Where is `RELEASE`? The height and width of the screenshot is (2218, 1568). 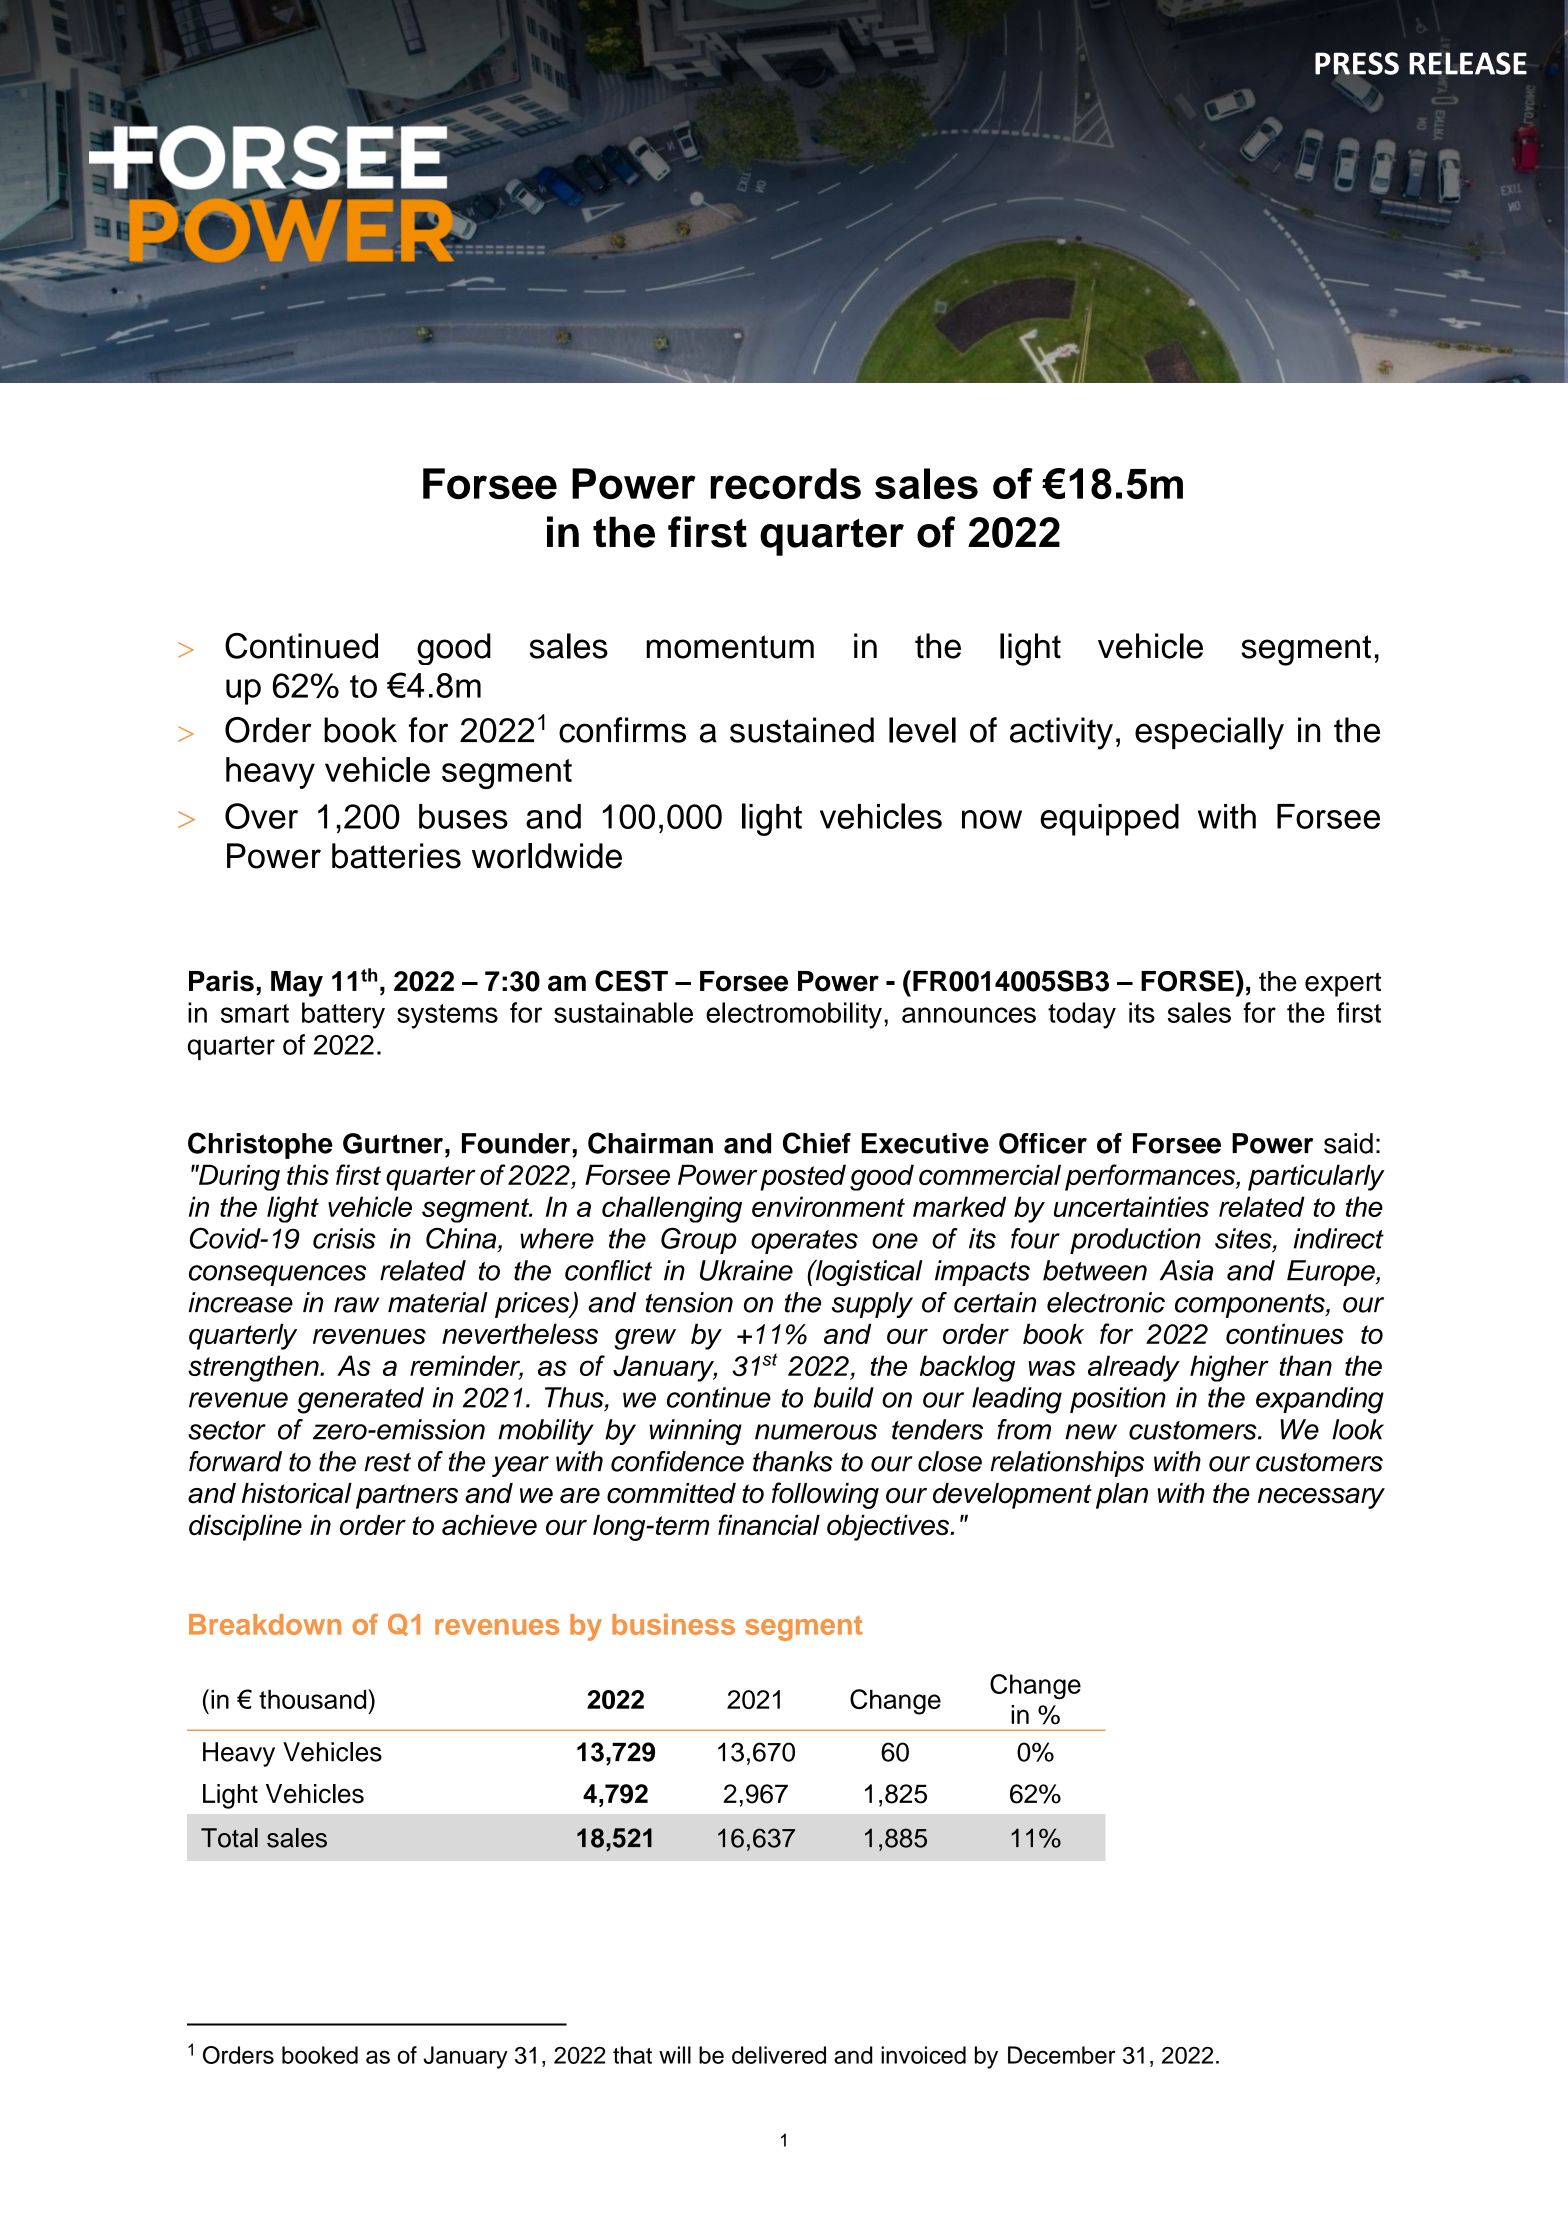 RELEASE is located at coordinates (1468, 63).
